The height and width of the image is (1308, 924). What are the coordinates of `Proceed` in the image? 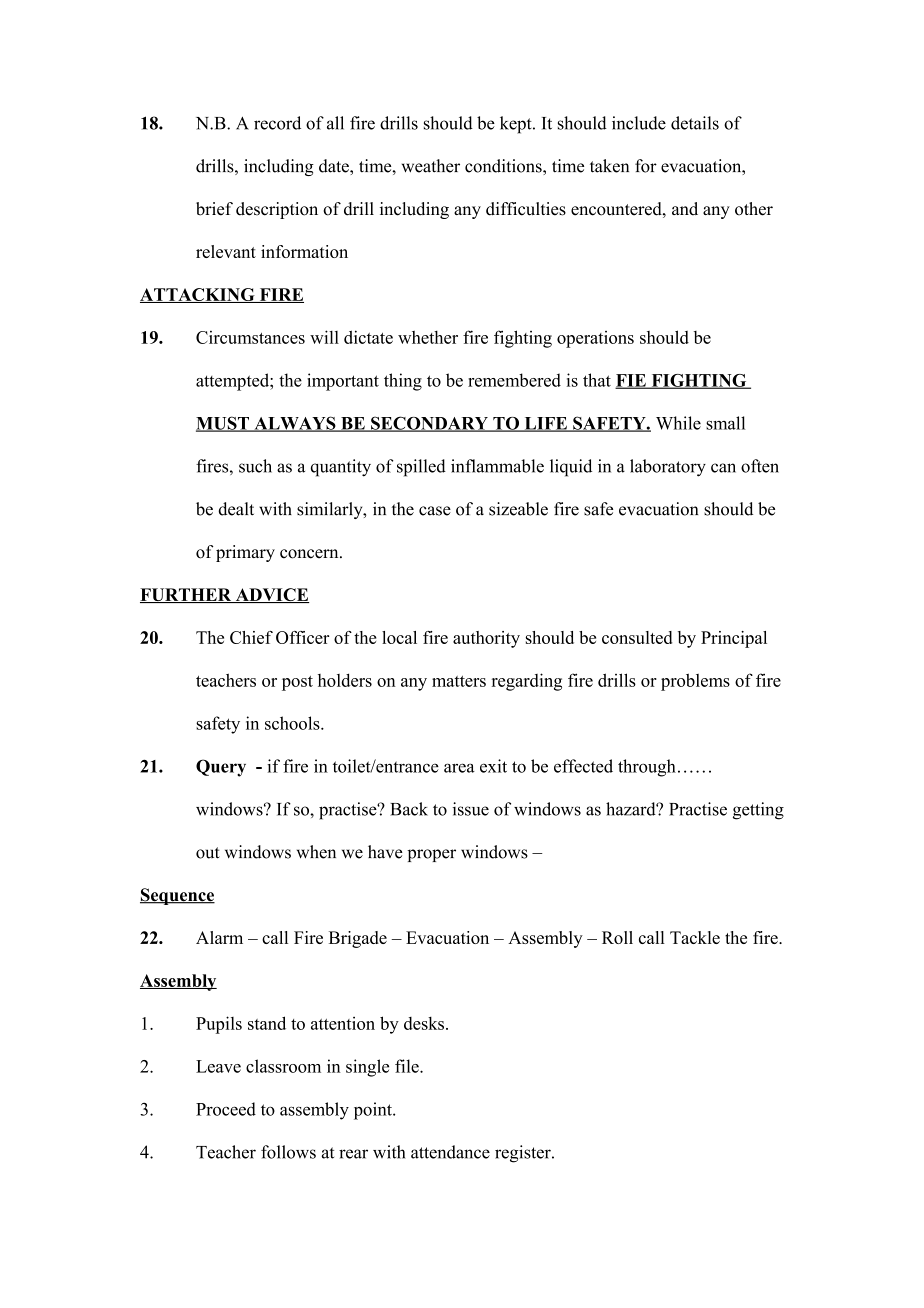 It's located at (226, 1109).
